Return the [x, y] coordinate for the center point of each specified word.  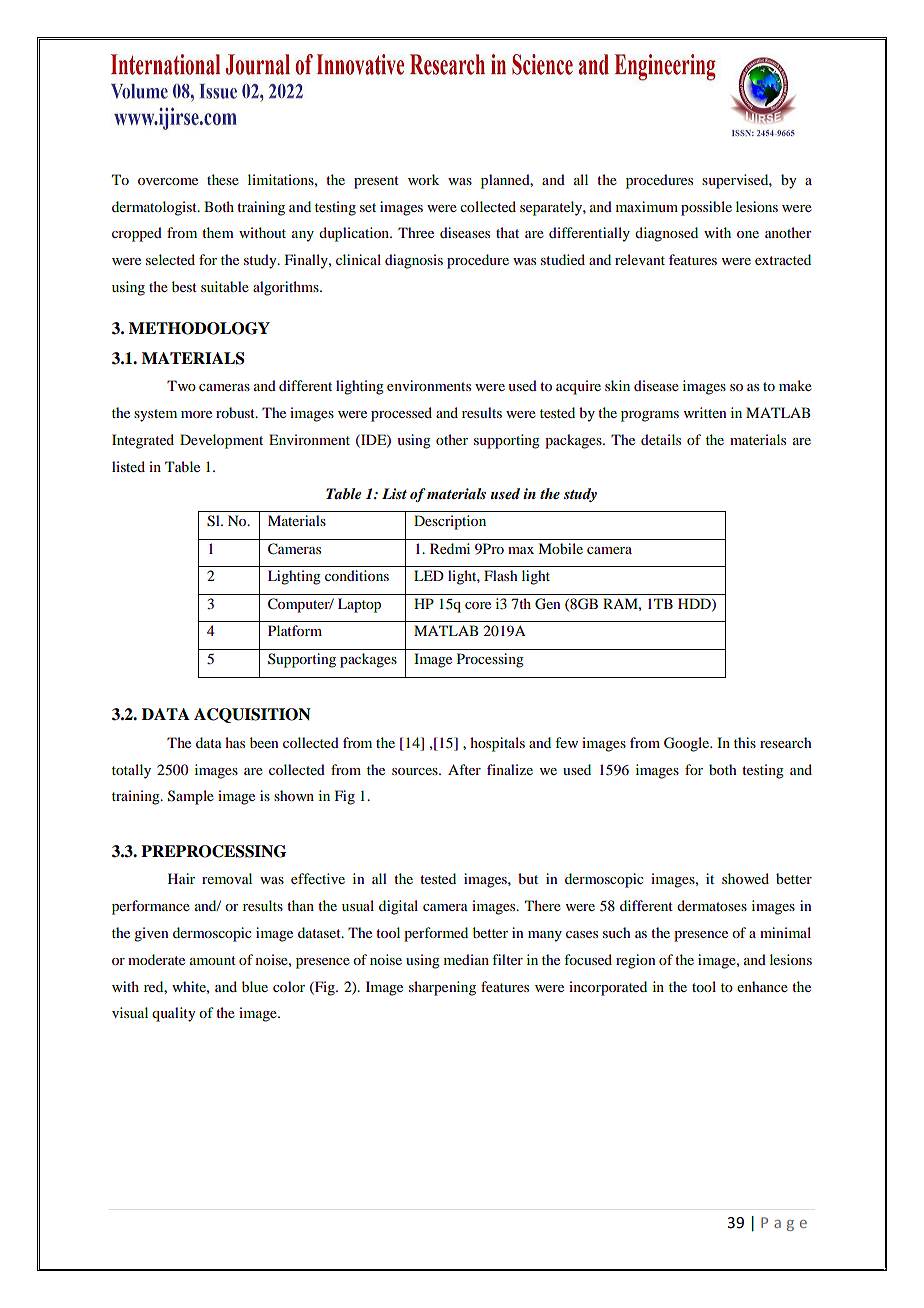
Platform [295, 630]
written [705, 412]
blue [255, 986]
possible [706, 208]
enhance [762, 986]
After [464, 769]
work [423, 179]
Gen [548, 604]
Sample [191, 797]
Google [688, 744]
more [196, 414]
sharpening [442, 988]
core [478, 605]
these [223, 179]
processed [401, 414]
